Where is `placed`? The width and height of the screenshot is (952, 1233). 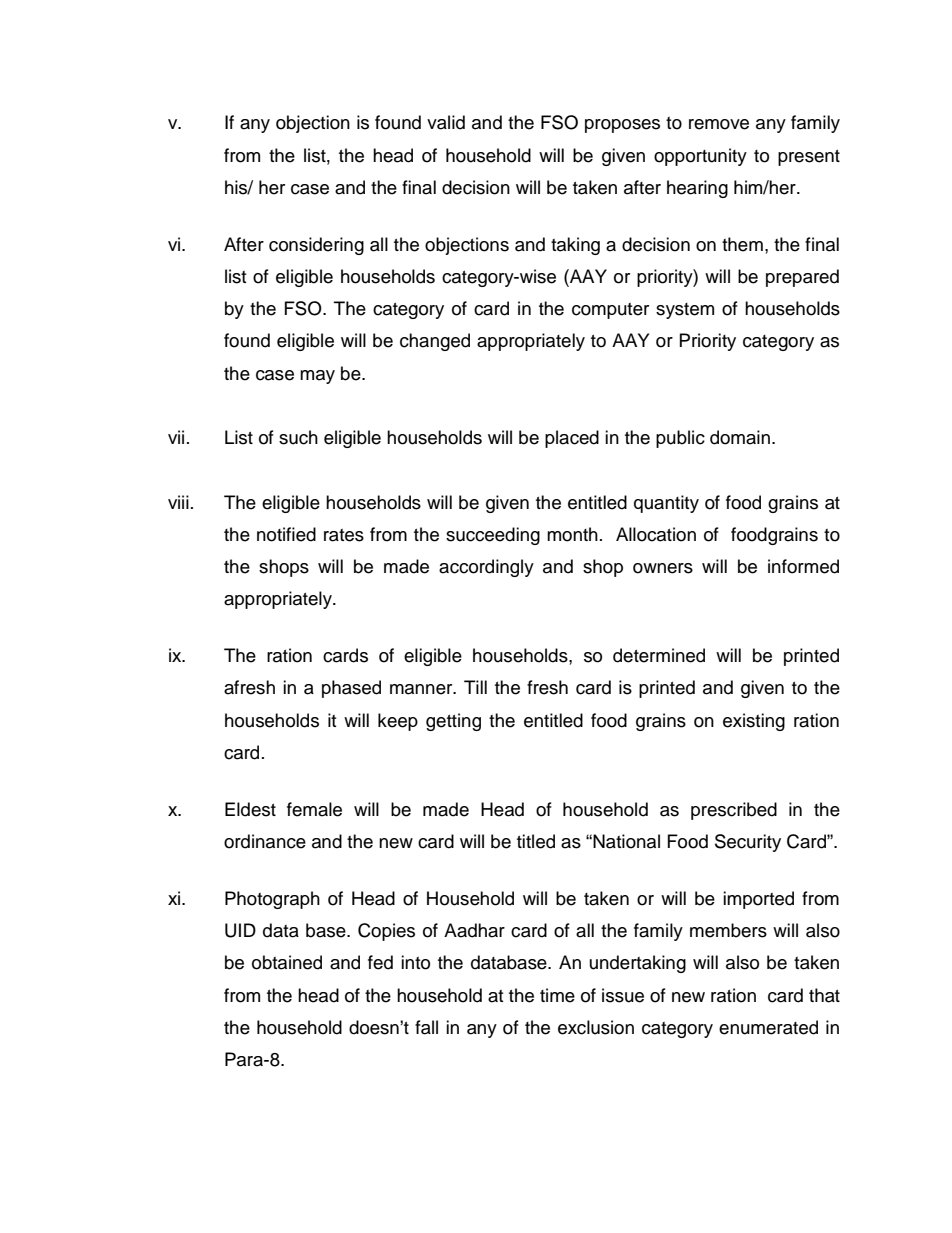 placed is located at coordinates (572, 439).
